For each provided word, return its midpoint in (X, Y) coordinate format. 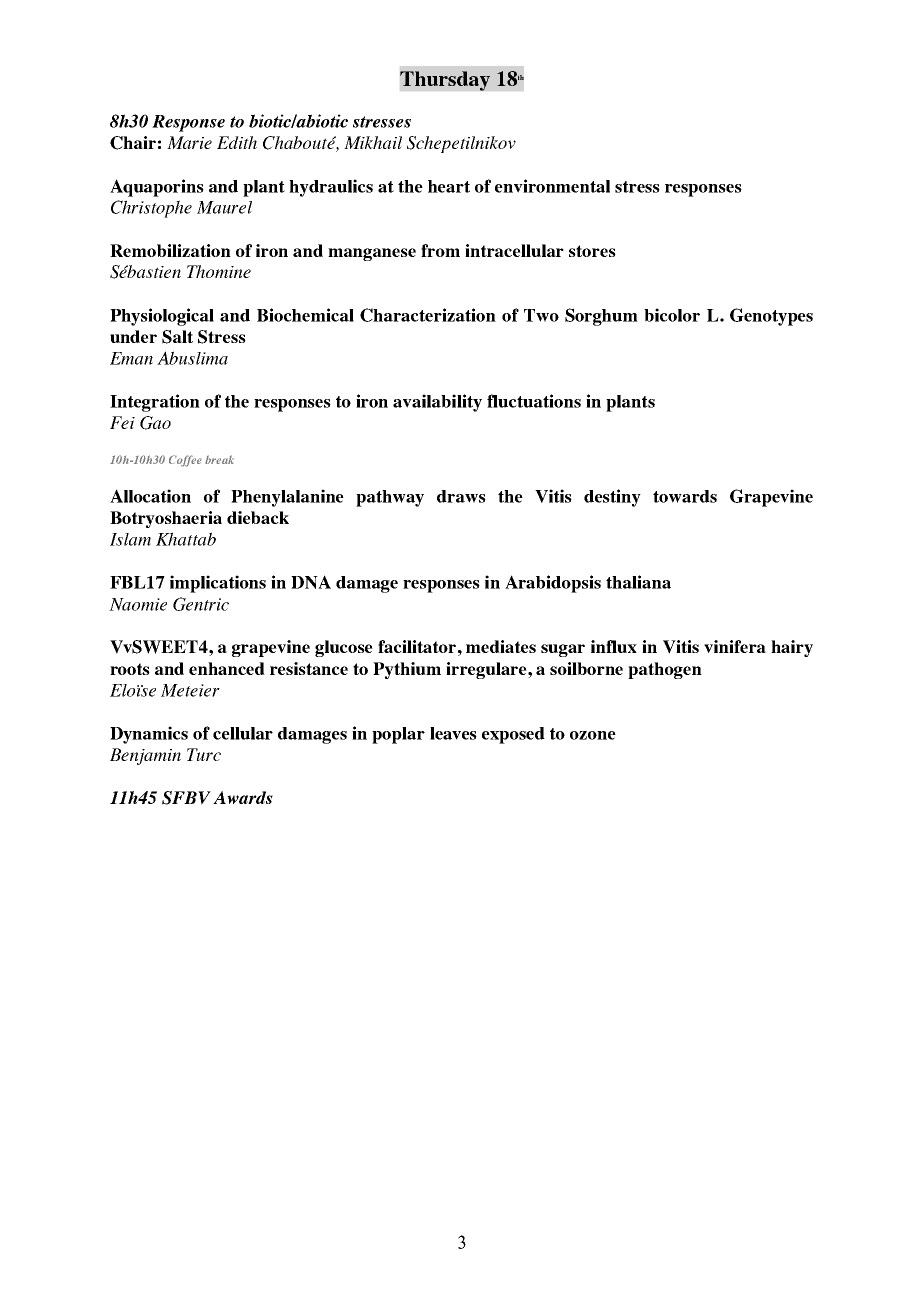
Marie (189, 142)
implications (218, 584)
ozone (593, 735)
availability (437, 403)
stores (592, 251)
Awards (243, 797)
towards (685, 496)
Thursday (445, 81)
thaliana (638, 582)
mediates (501, 646)
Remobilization (170, 250)
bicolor (672, 315)
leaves (453, 733)
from (440, 250)
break (219, 459)
